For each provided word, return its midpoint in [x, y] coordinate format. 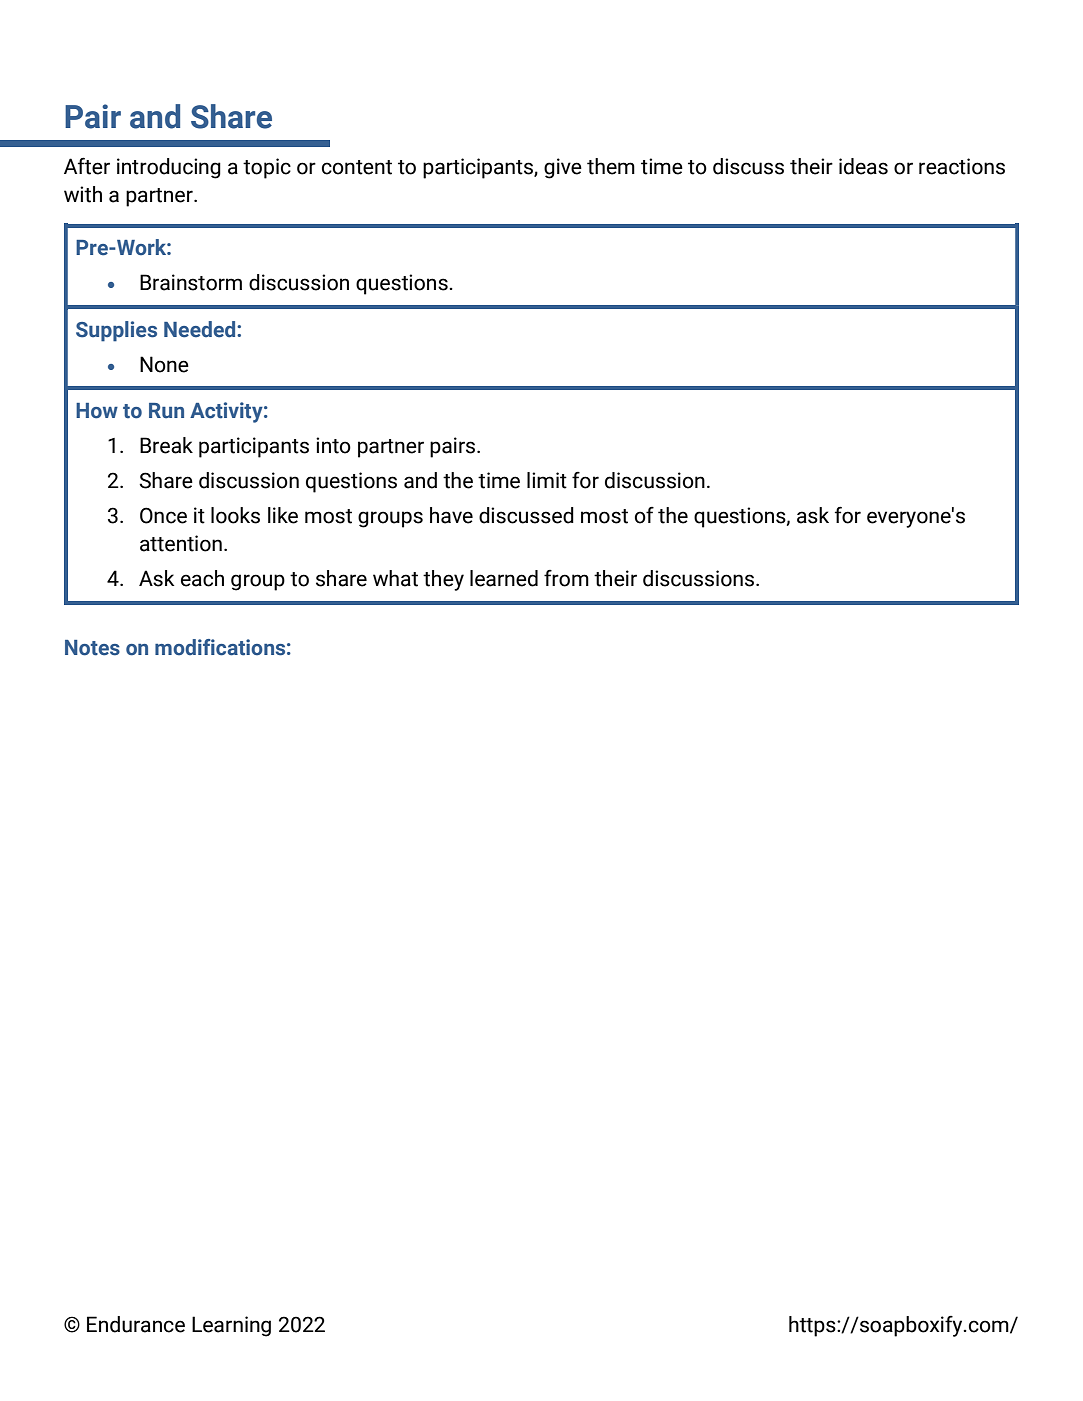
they [443, 580]
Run [166, 411]
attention [181, 543]
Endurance [136, 1324]
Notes [92, 648]
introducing [169, 168]
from [566, 578]
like [283, 515]
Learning [231, 1326]
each [202, 578]
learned [504, 578]
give [563, 168]
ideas [863, 166]
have [451, 515]
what [395, 578]
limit [547, 480]
